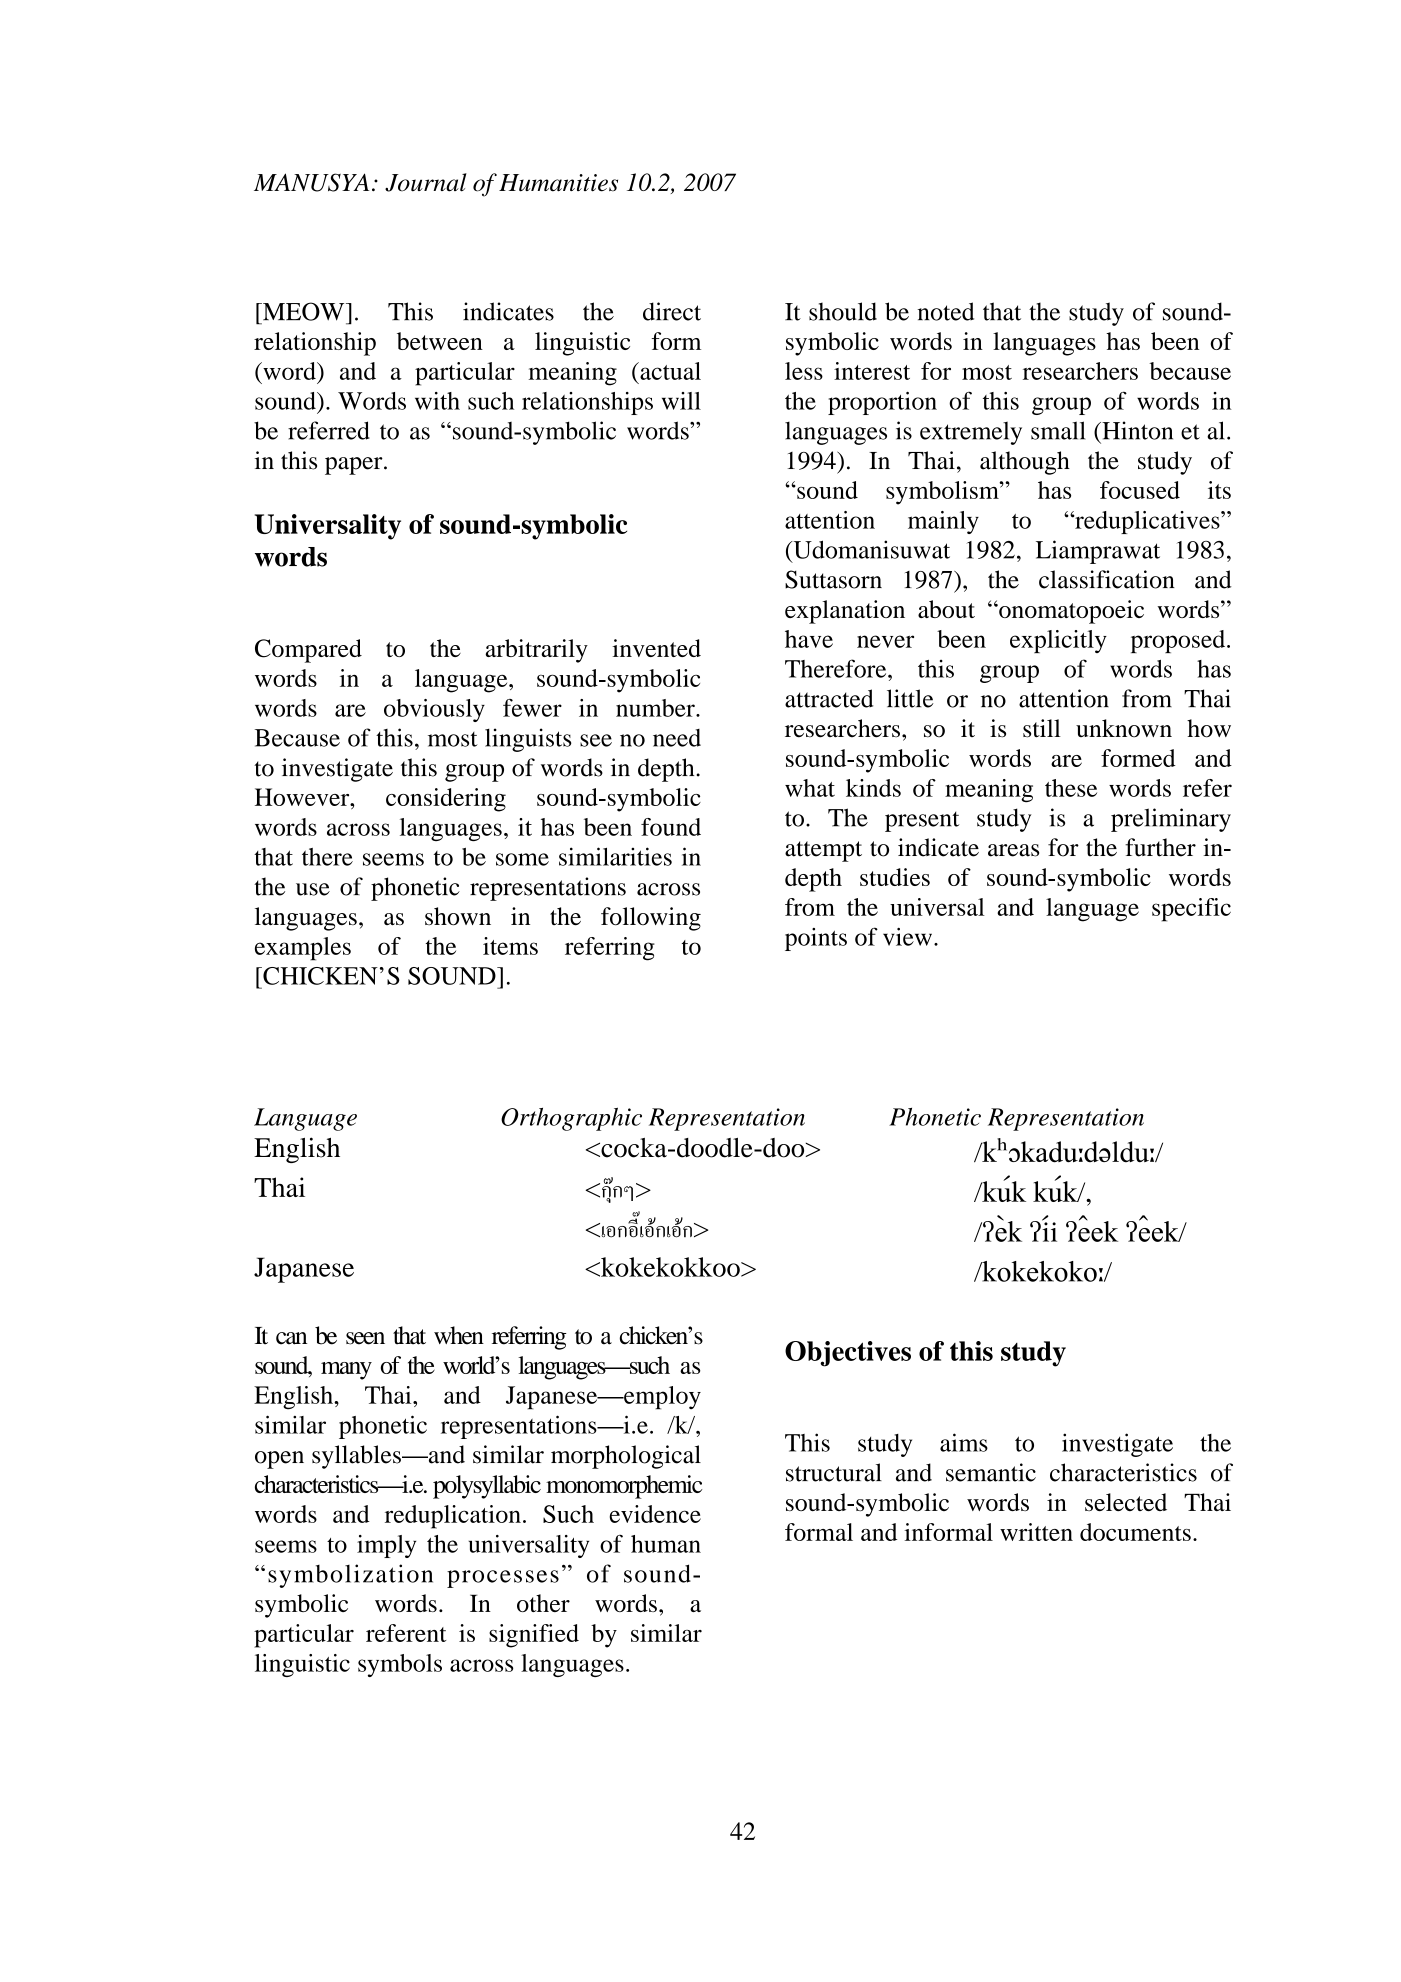  Describe the element at coordinates (655, 1514) in the page. I see `evidence` at that location.
